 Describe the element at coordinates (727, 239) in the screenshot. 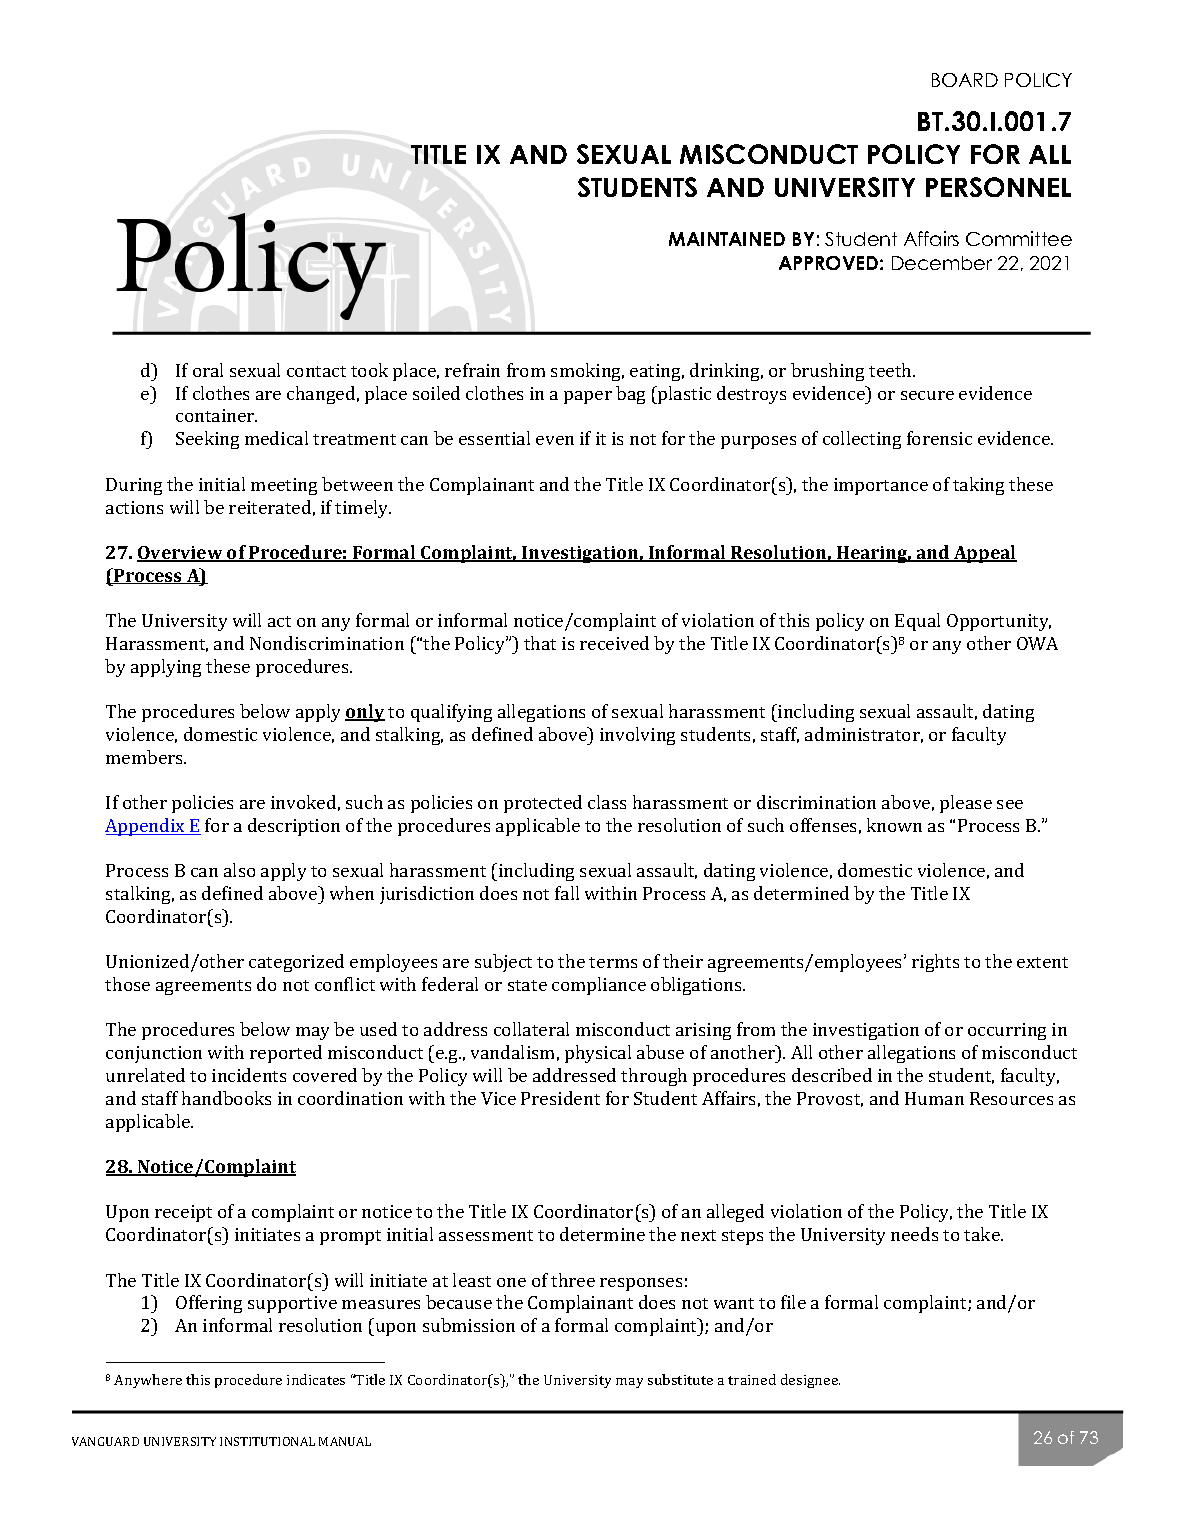

I see `MAINTAINED` at that location.
